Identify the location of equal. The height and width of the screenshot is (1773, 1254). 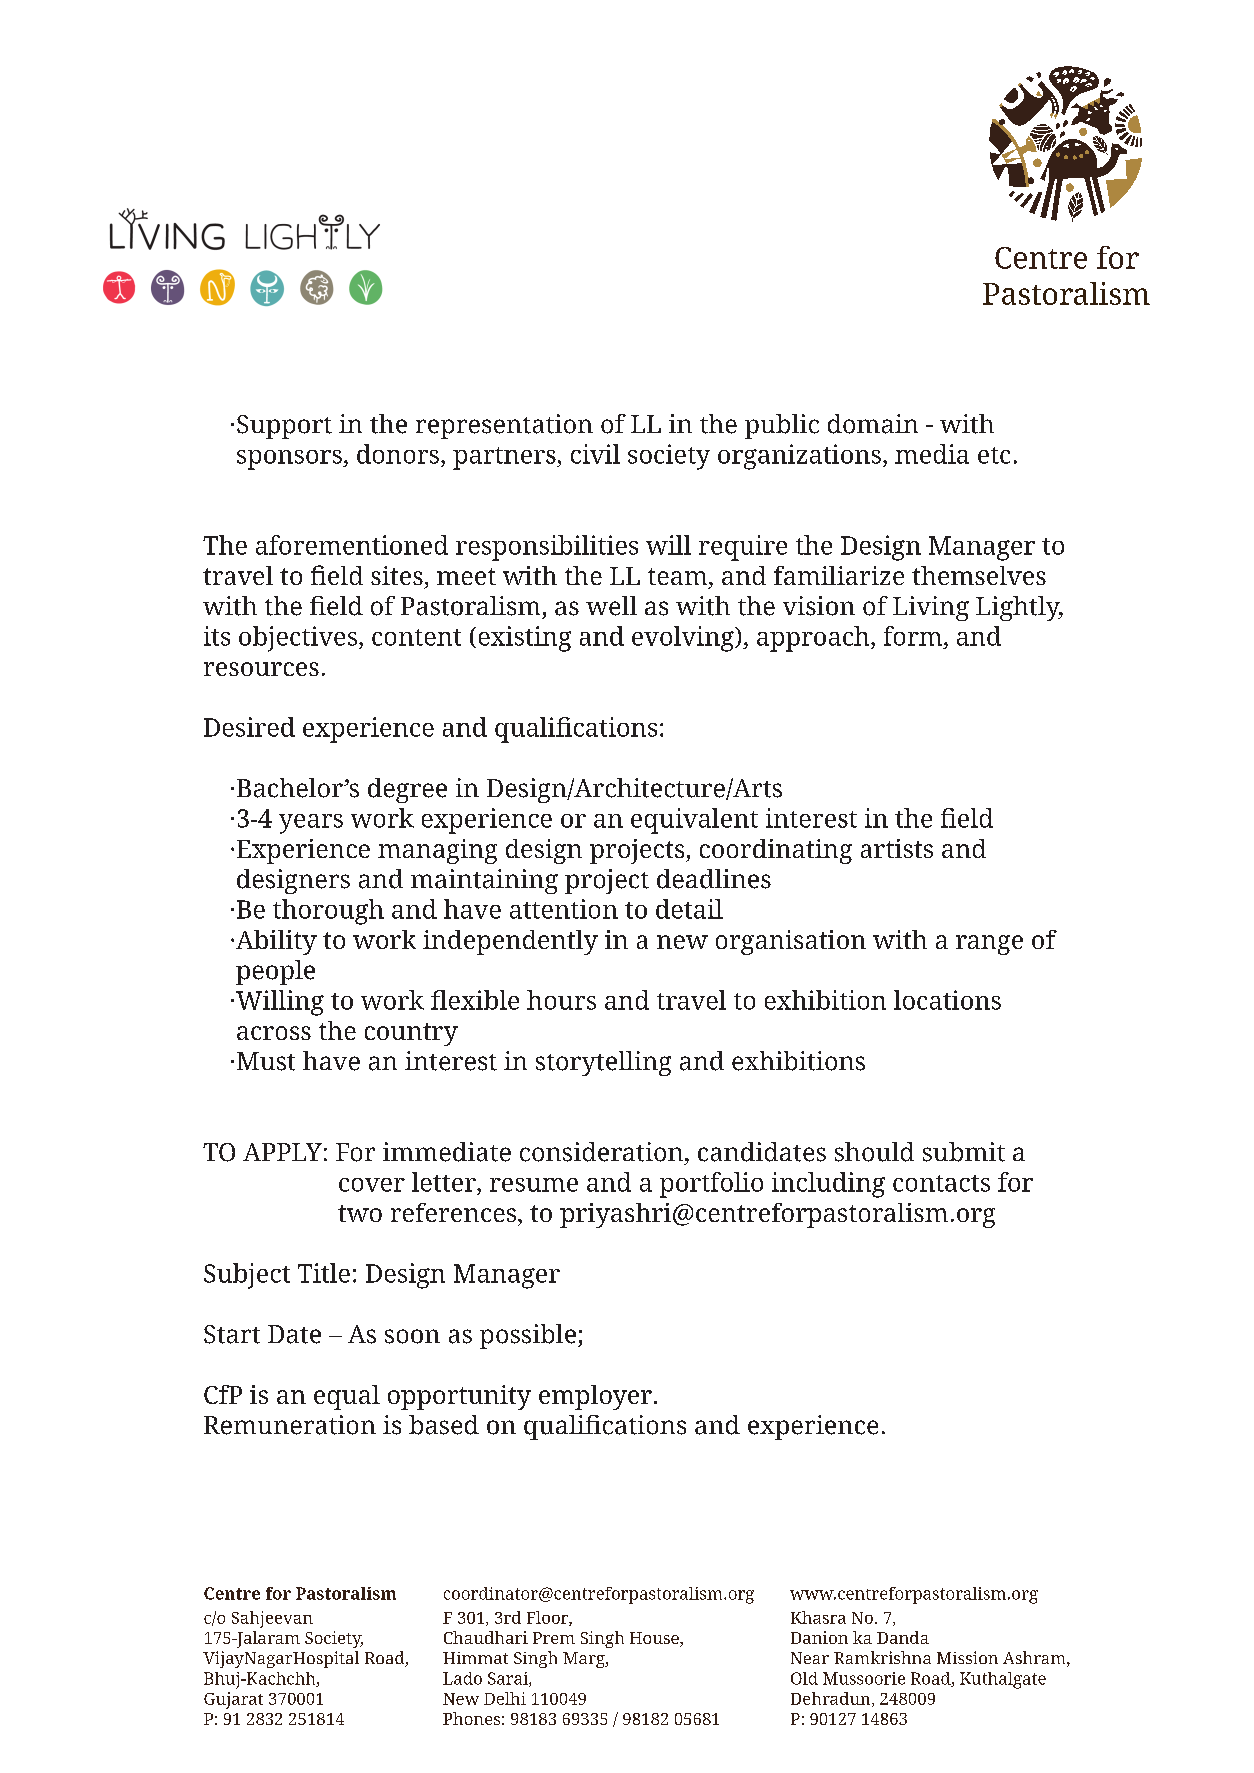
(347, 1397).
